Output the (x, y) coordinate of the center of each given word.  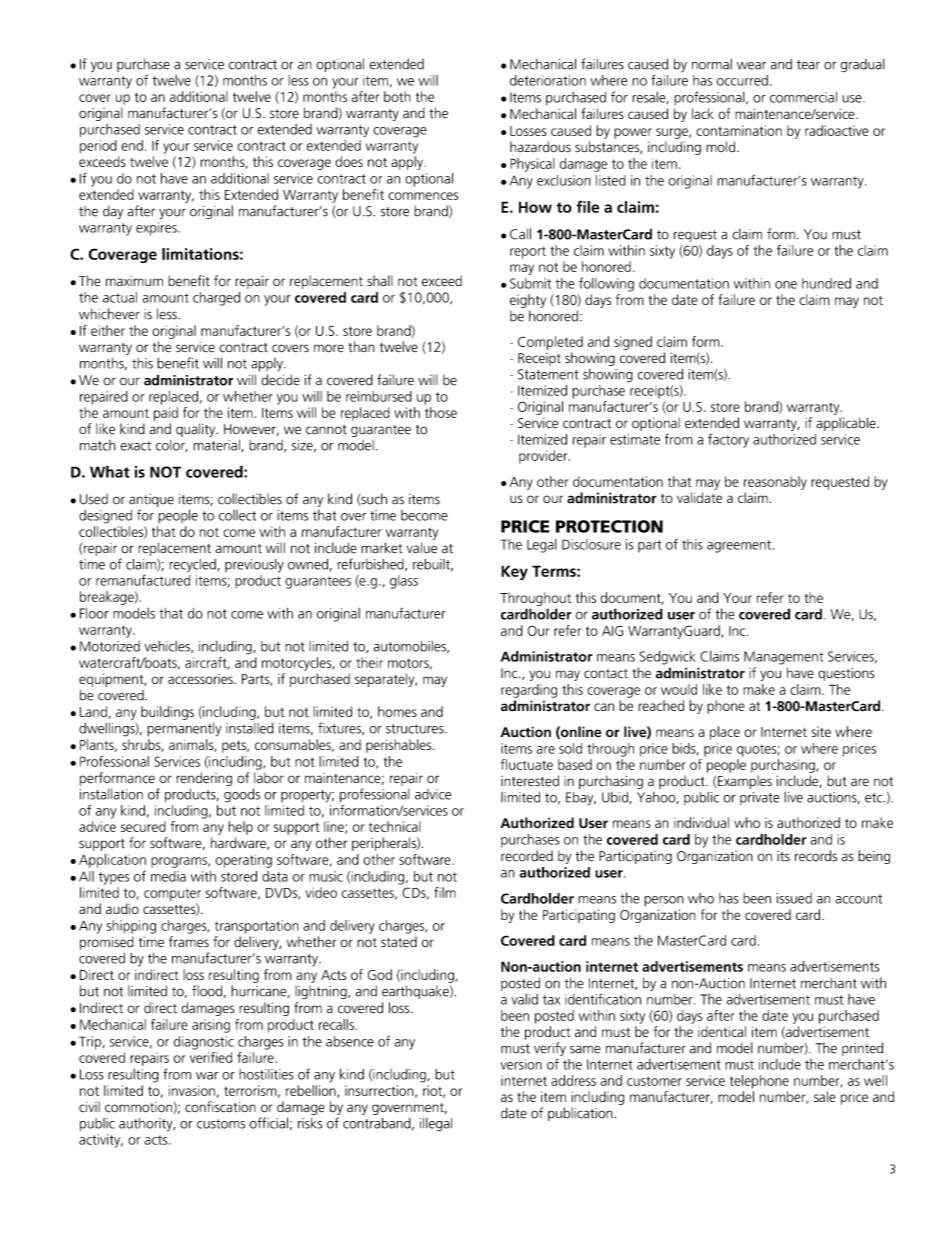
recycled (193, 566)
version (521, 1064)
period (98, 147)
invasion (192, 1090)
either (108, 330)
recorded (527, 856)
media (168, 876)
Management (783, 658)
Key (514, 572)
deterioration (548, 80)
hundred (826, 283)
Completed (550, 343)
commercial (803, 97)
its (783, 856)
